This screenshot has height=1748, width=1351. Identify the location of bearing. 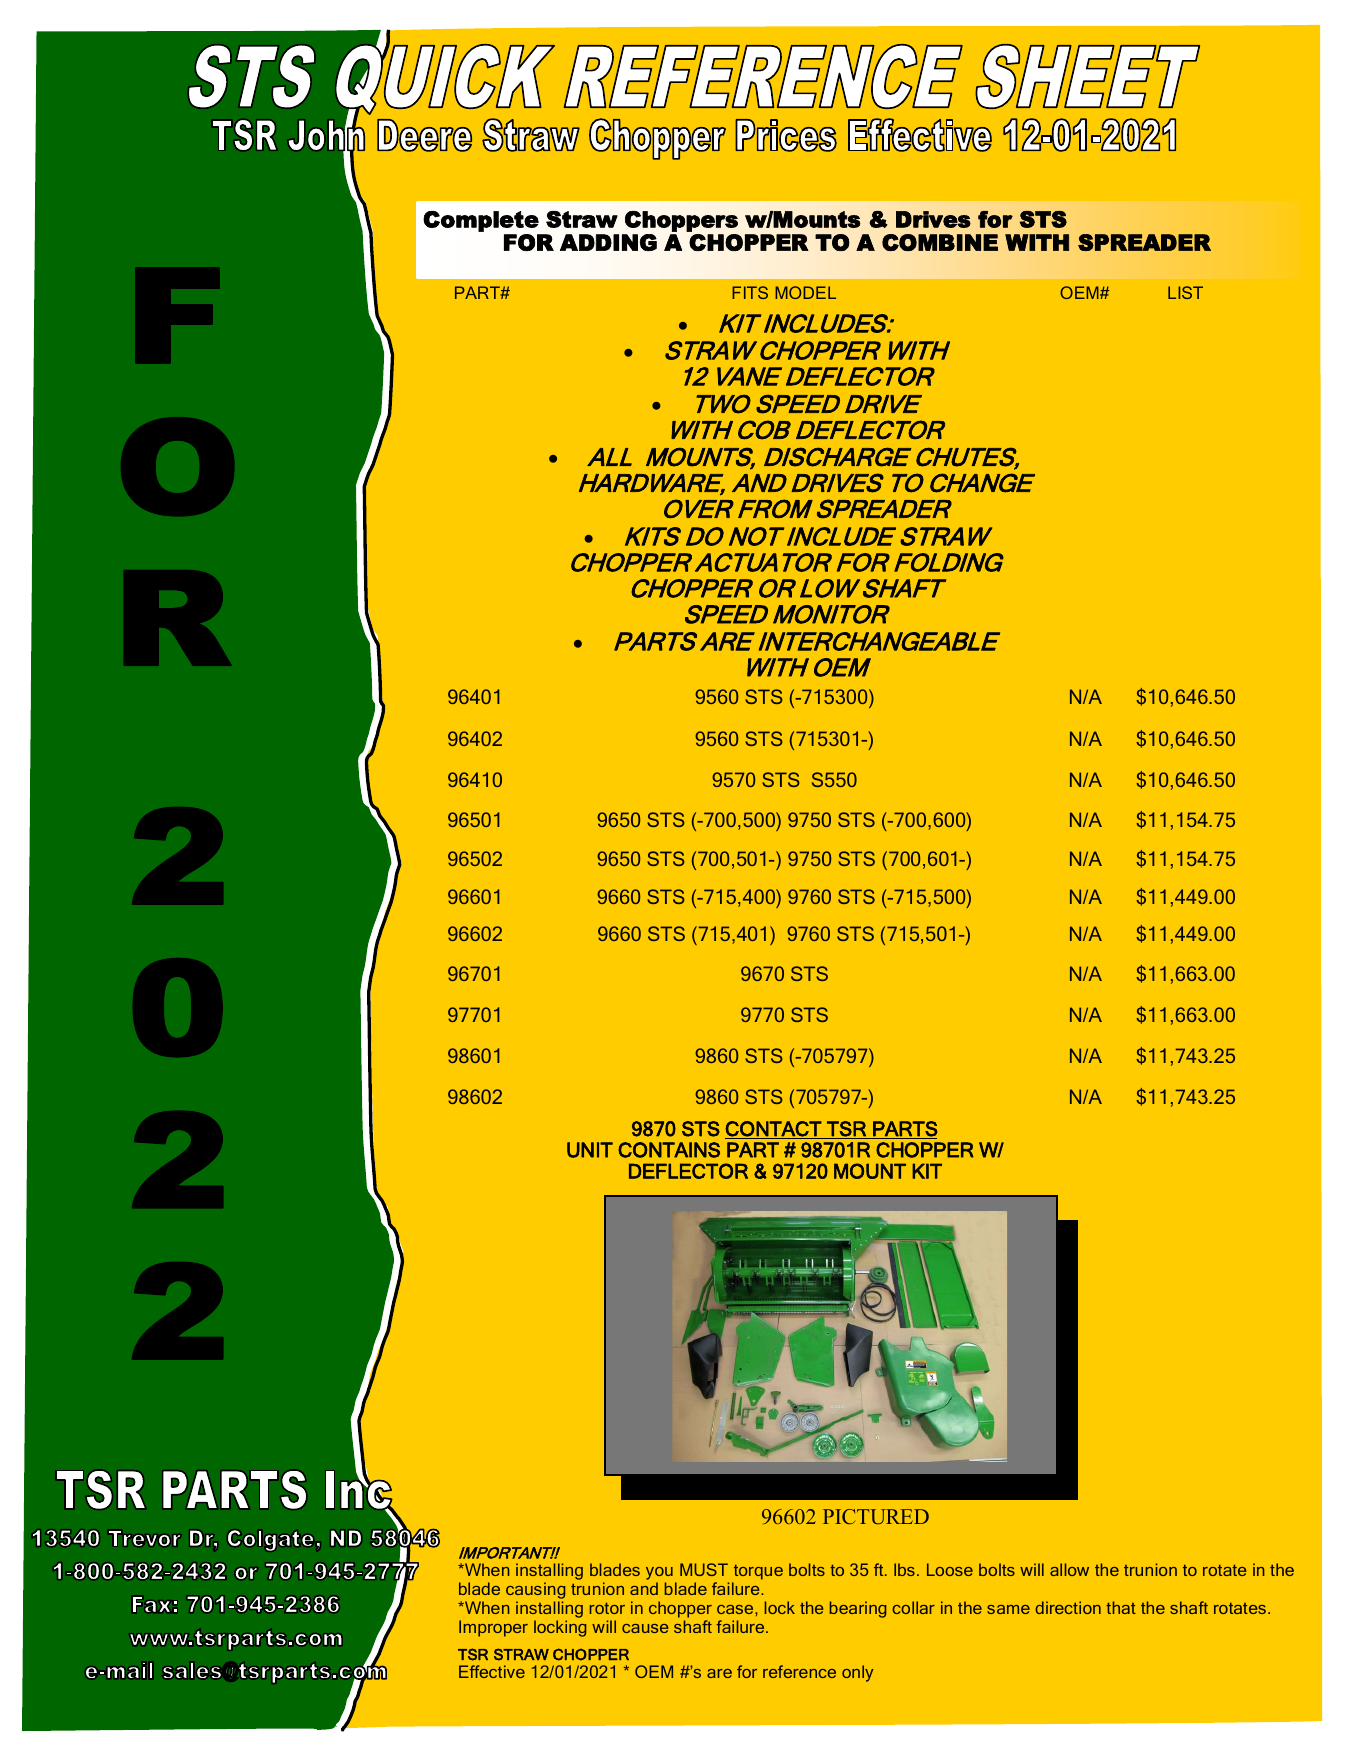
(858, 1609).
